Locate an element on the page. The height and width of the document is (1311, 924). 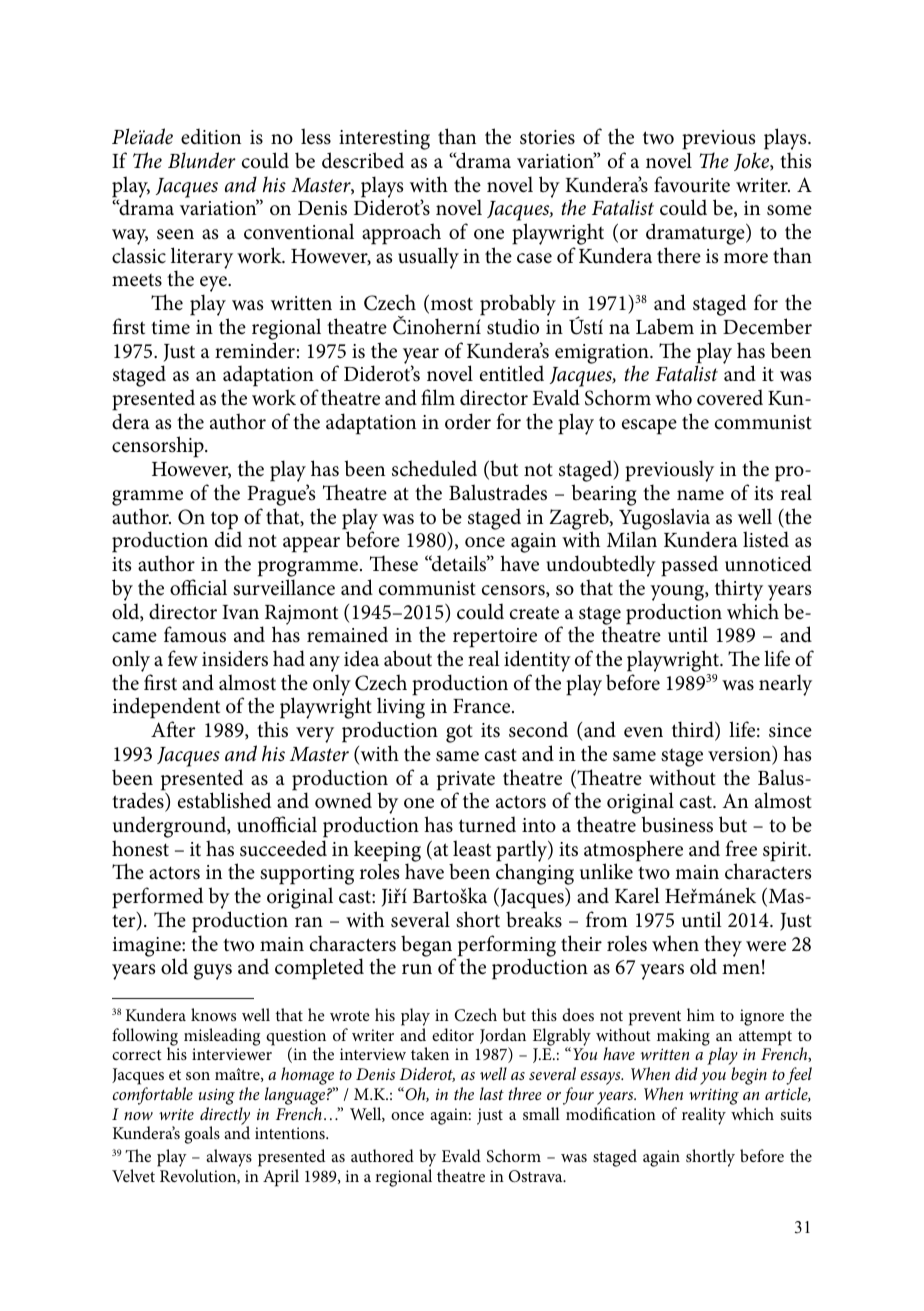
nearly is located at coordinates (785, 685).
